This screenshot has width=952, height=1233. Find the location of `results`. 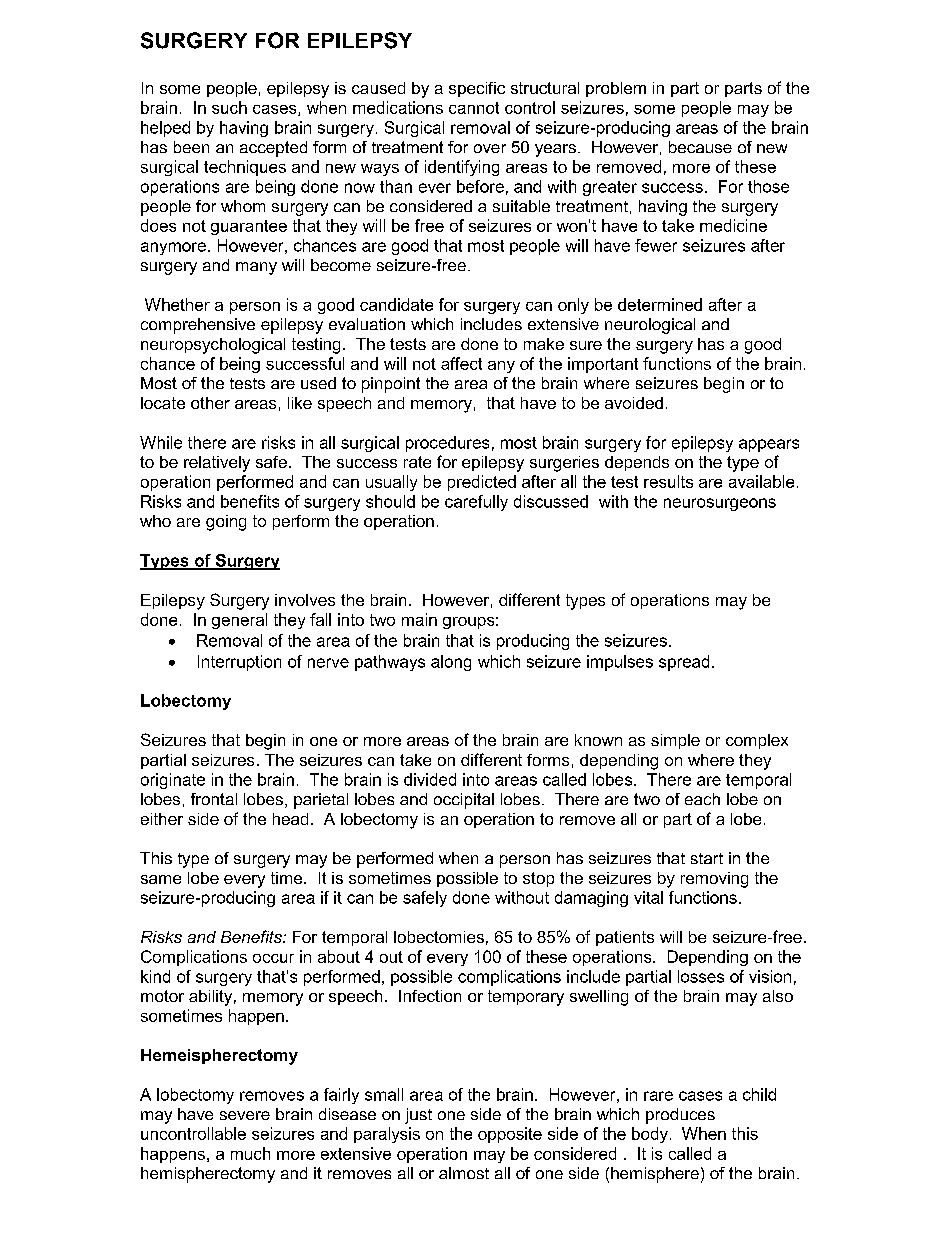

results is located at coordinates (668, 481).
